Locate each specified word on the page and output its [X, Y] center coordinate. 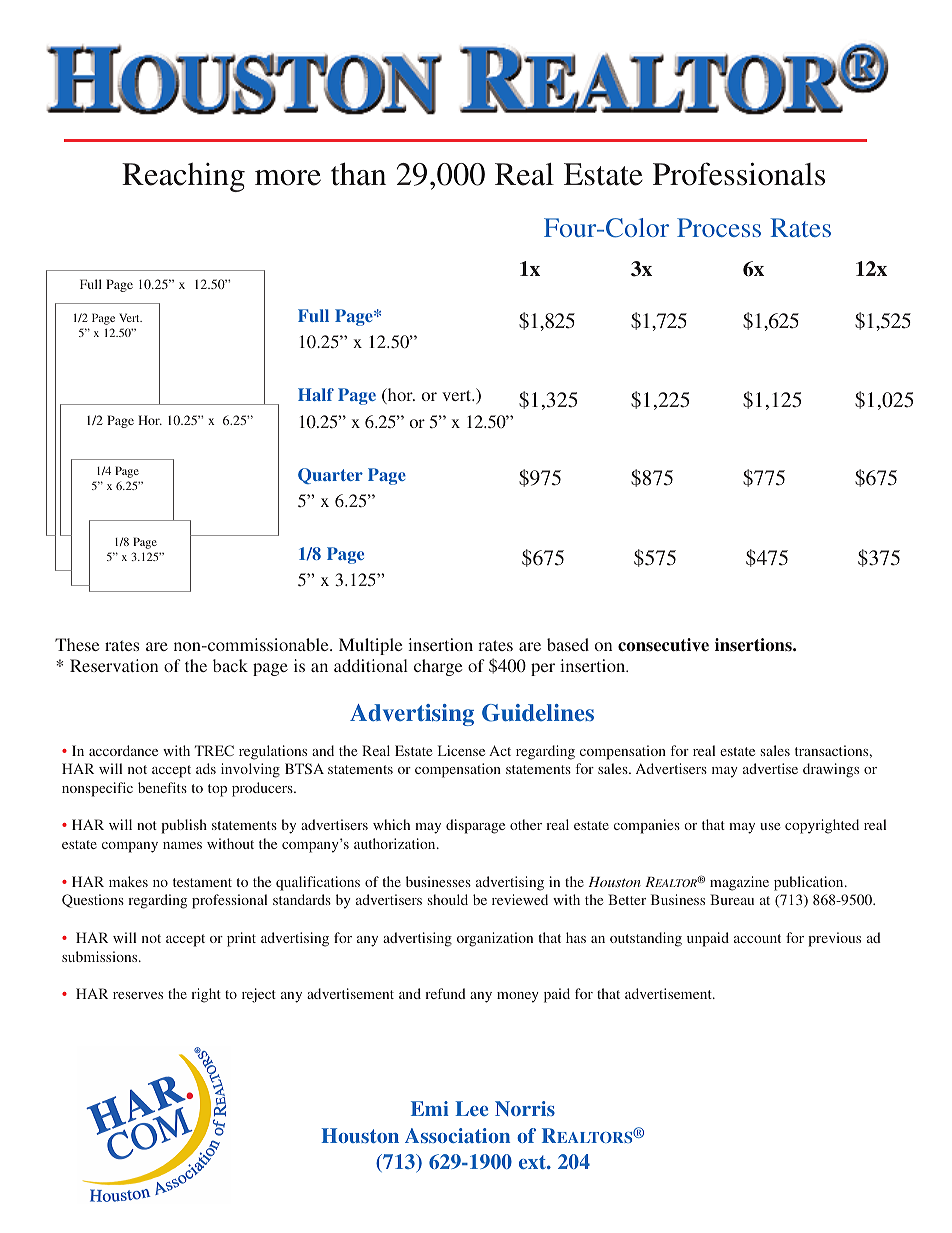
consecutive [663, 645]
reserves [138, 995]
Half [316, 394]
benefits [162, 787]
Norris [525, 1108]
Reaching [183, 177]
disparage [475, 826]
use [770, 826]
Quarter [330, 476]
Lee [471, 1108]
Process [719, 227]
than [358, 174]
